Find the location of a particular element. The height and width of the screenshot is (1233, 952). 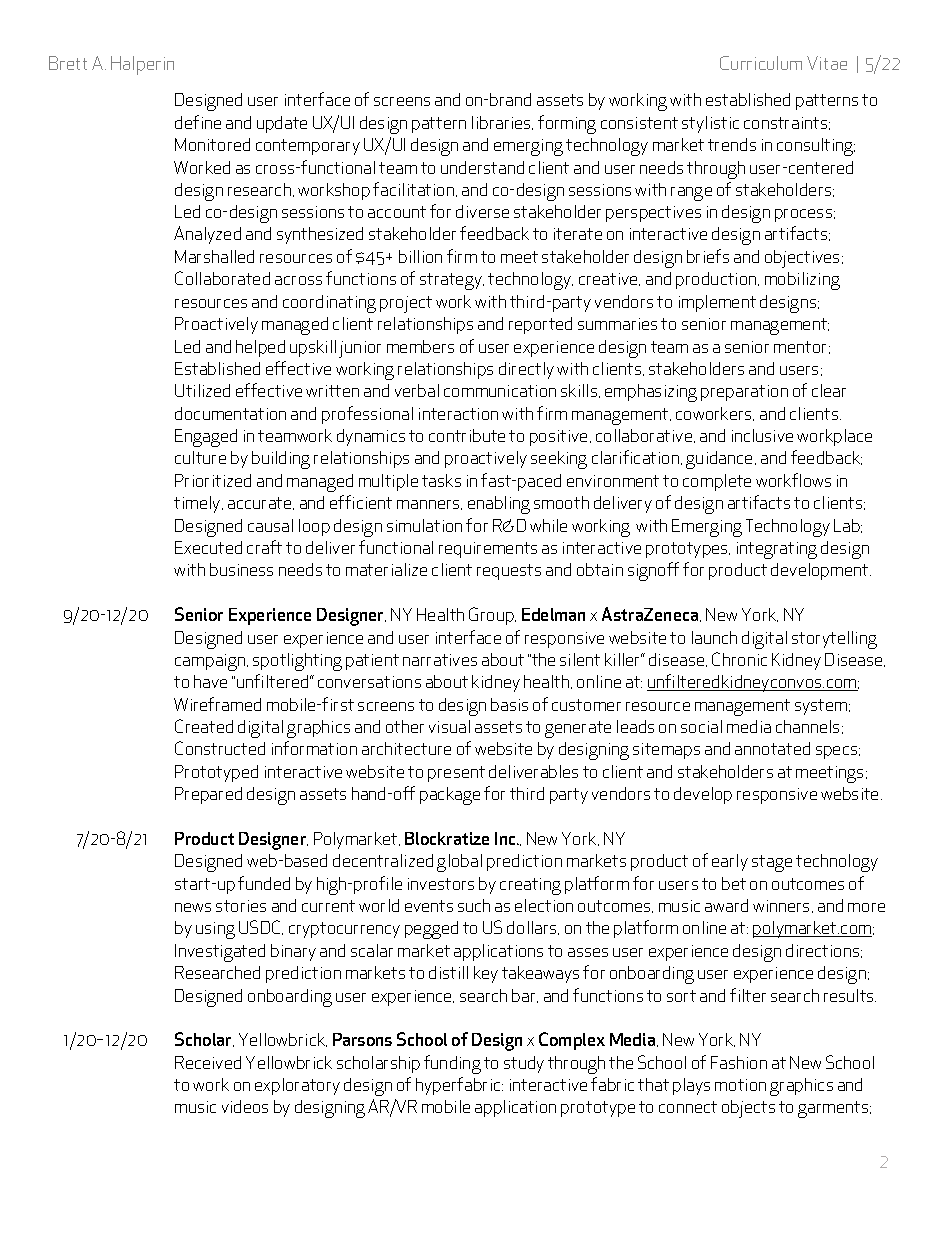

global is located at coordinates (459, 863).
